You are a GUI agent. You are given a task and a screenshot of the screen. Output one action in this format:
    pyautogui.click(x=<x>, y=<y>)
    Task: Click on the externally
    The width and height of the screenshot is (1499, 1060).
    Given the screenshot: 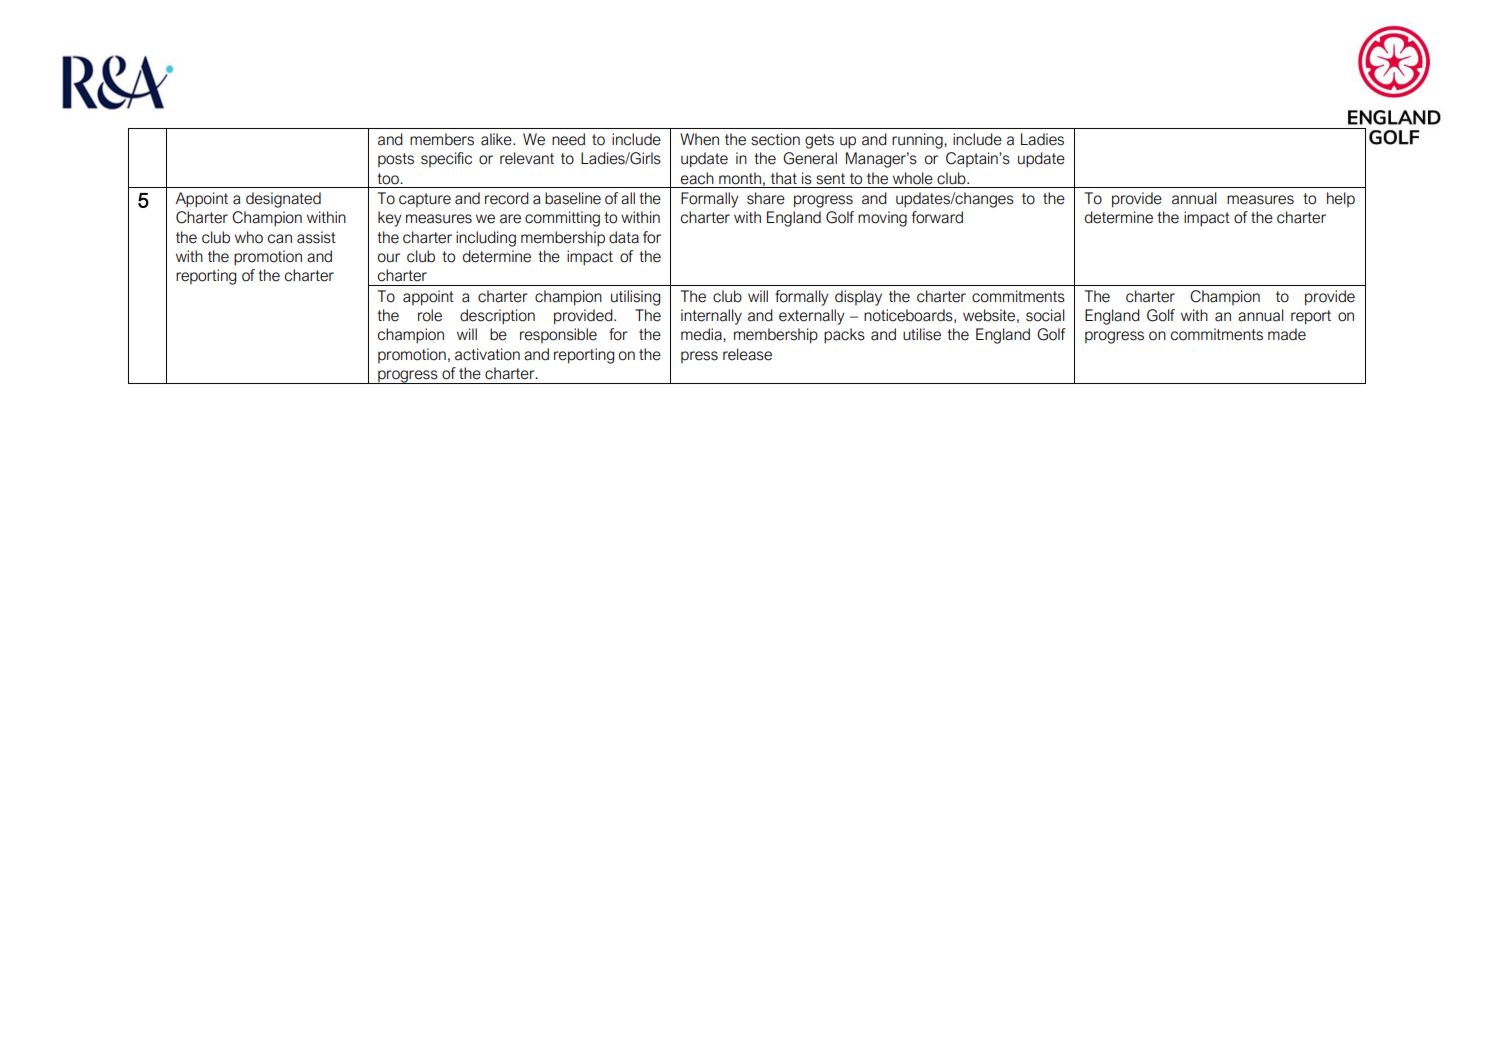 What is the action you would take?
    pyautogui.click(x=812, y=317)
